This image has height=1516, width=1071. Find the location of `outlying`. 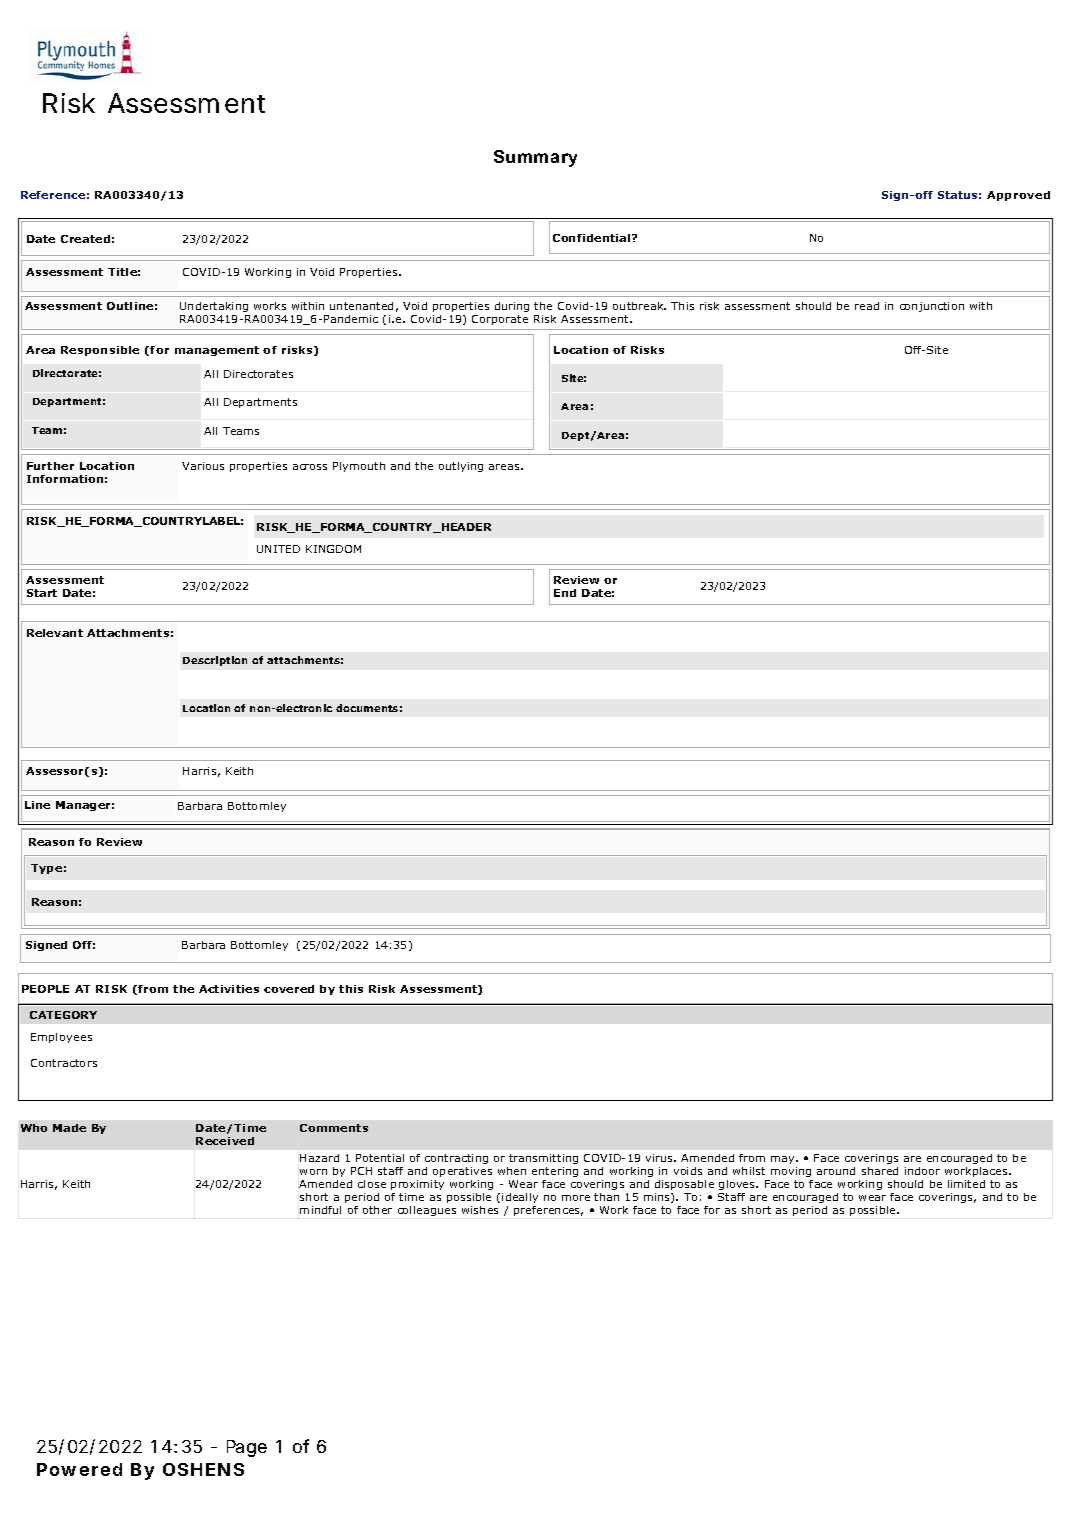

outlying is located at coordinates (461, 467).
